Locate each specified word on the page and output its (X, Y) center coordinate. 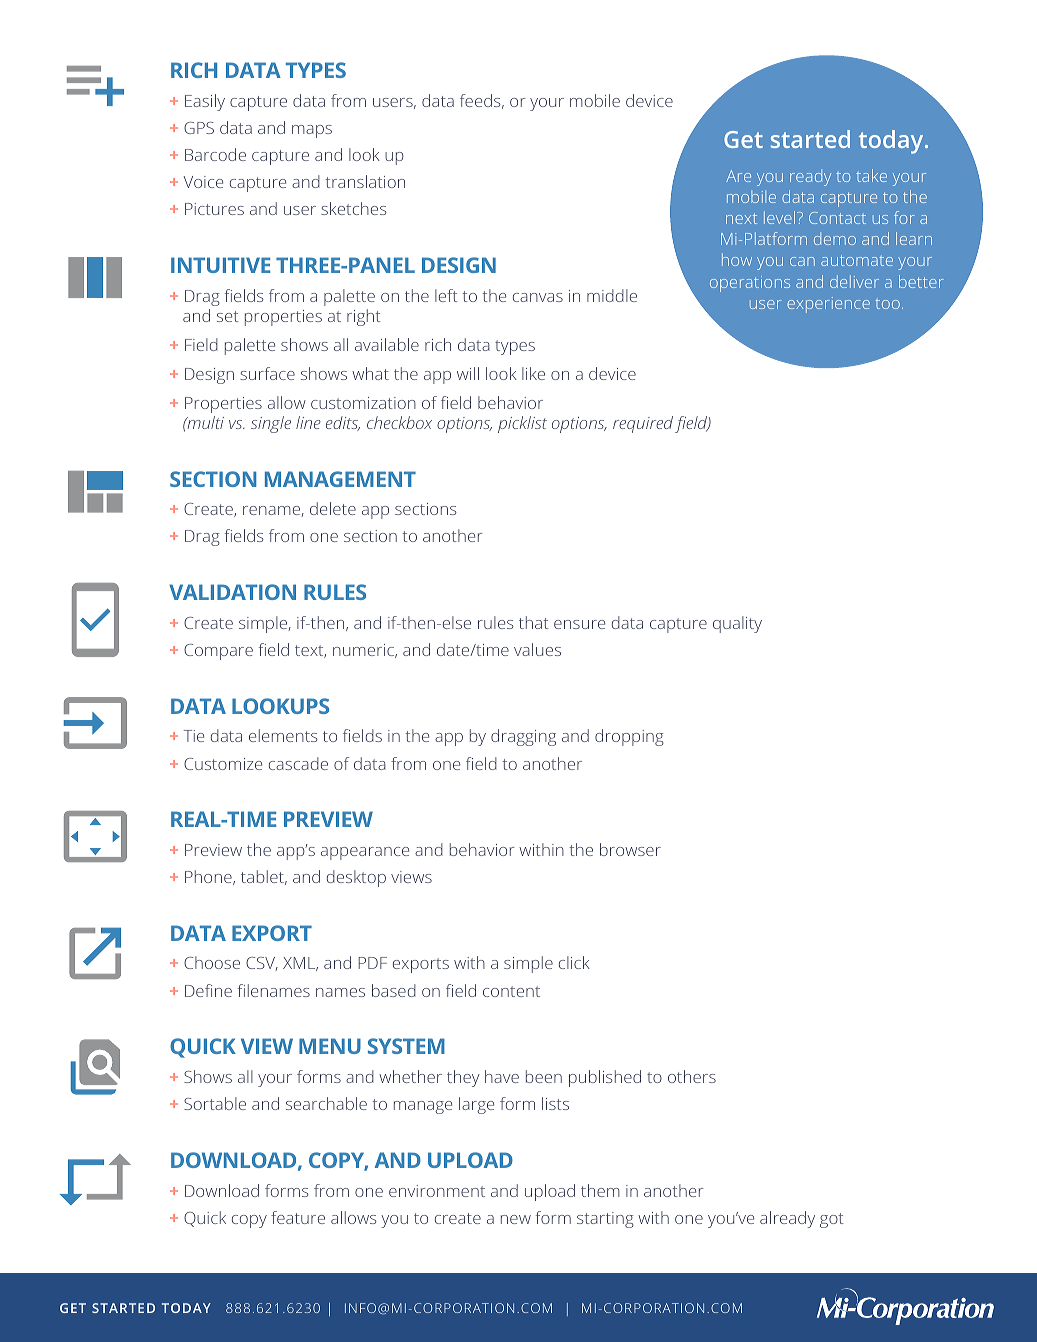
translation (365, 181)
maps (312, 131)
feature (298, 1217)
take (871, 175)
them (600, 1190)
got (832, 1220)
